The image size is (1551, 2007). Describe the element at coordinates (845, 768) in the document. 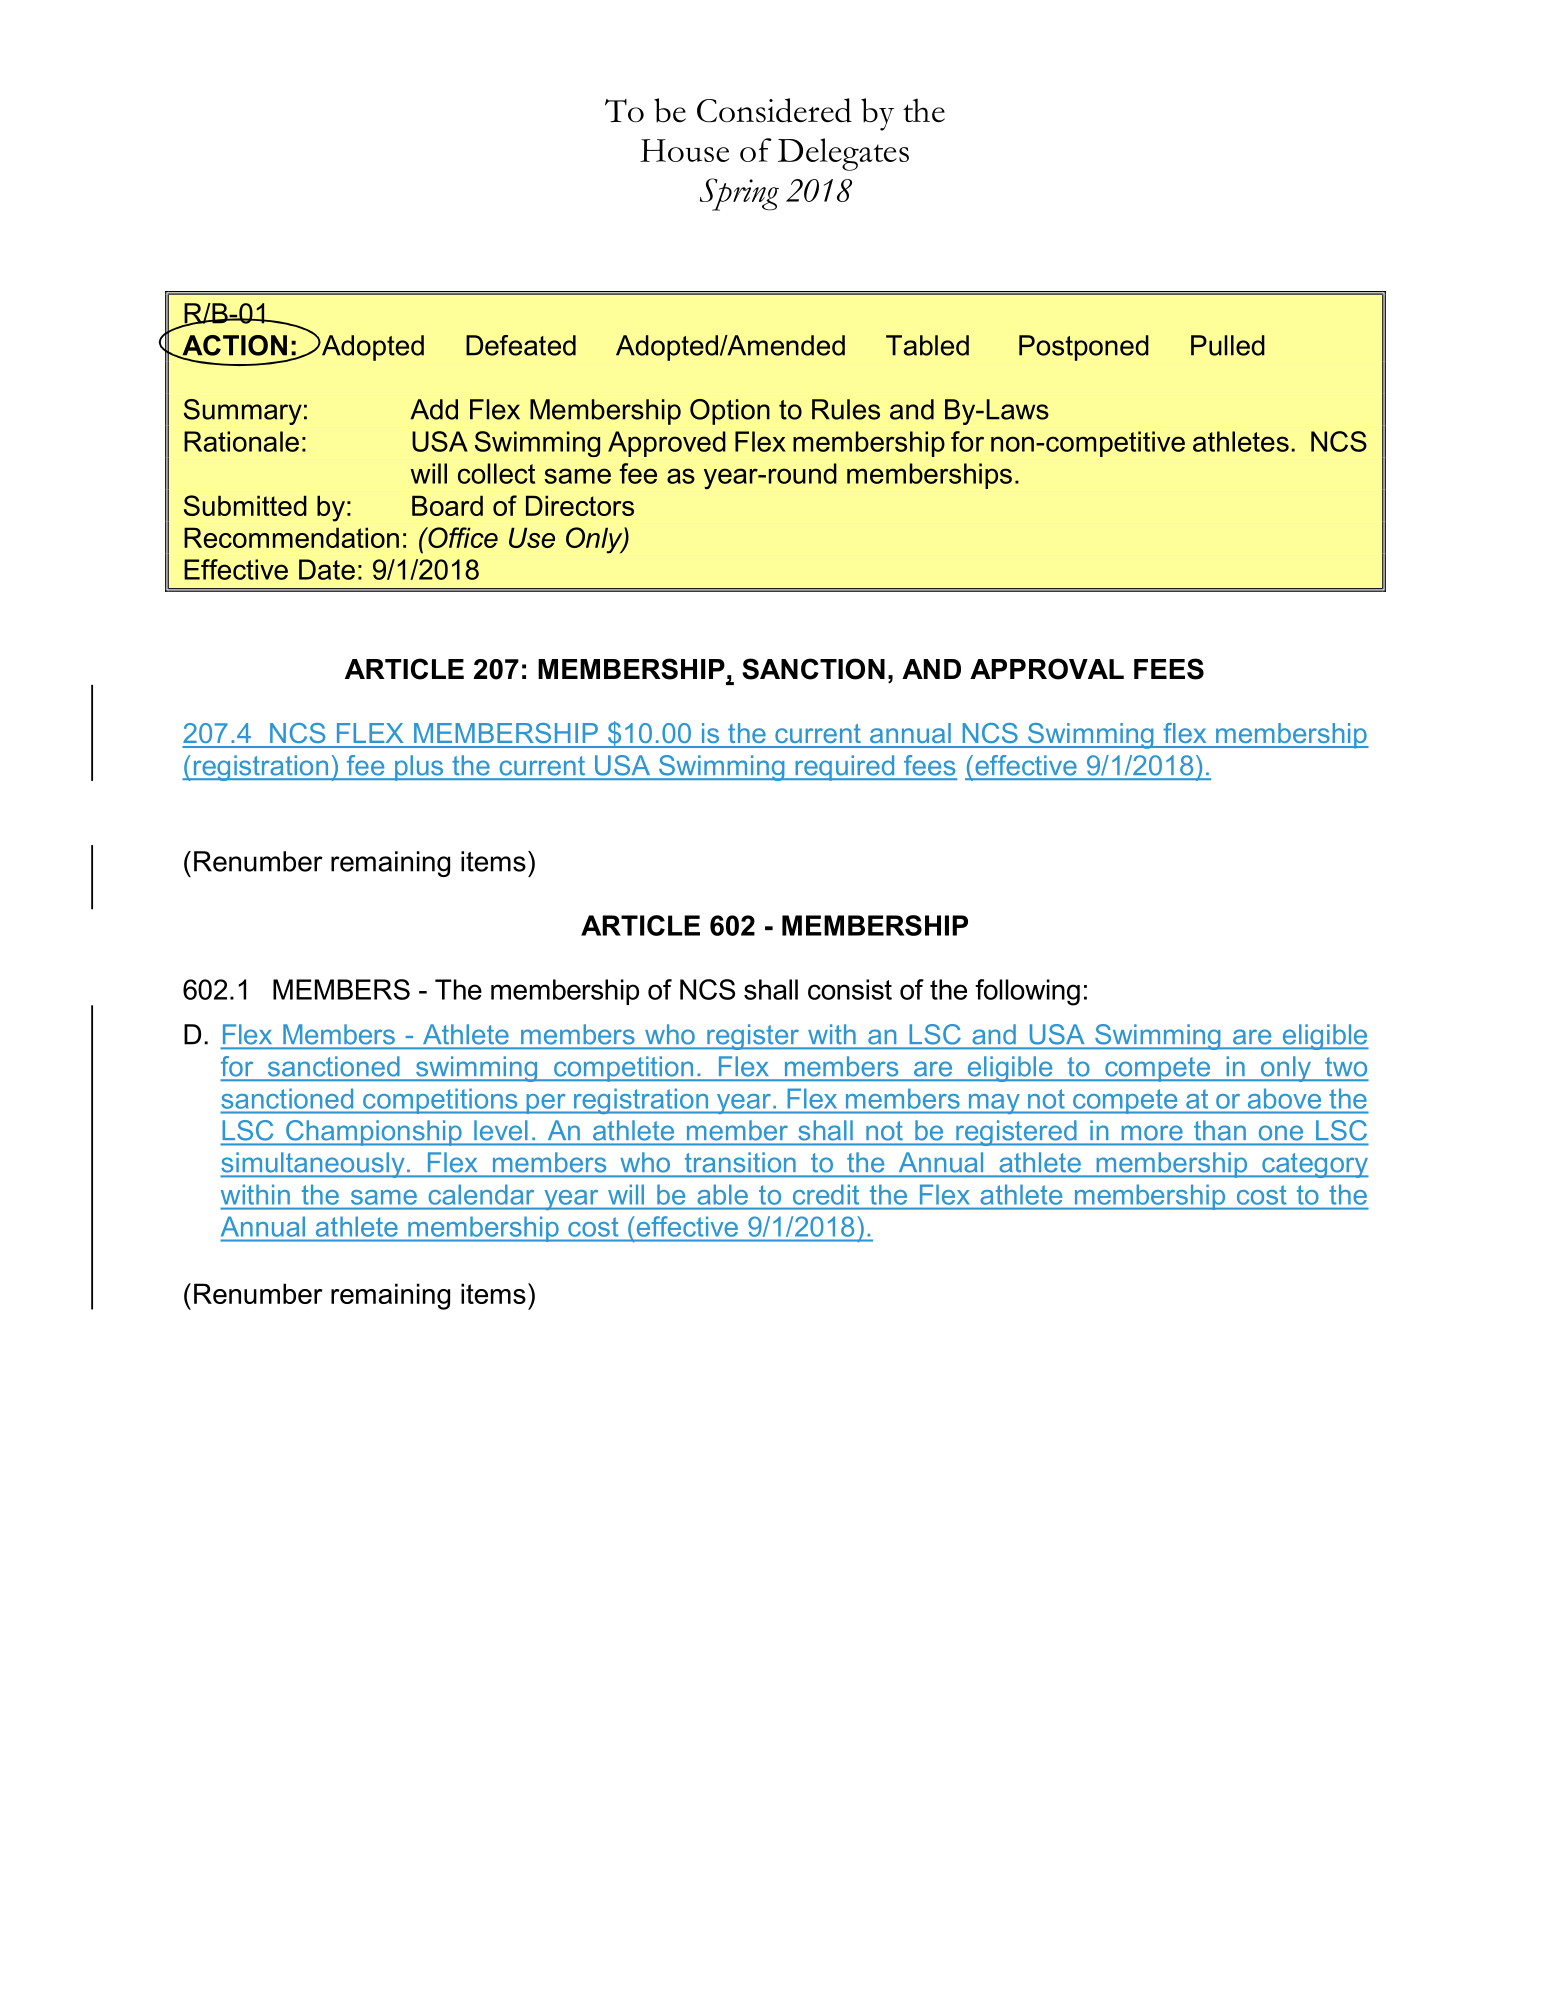

I see `required` at that location.
